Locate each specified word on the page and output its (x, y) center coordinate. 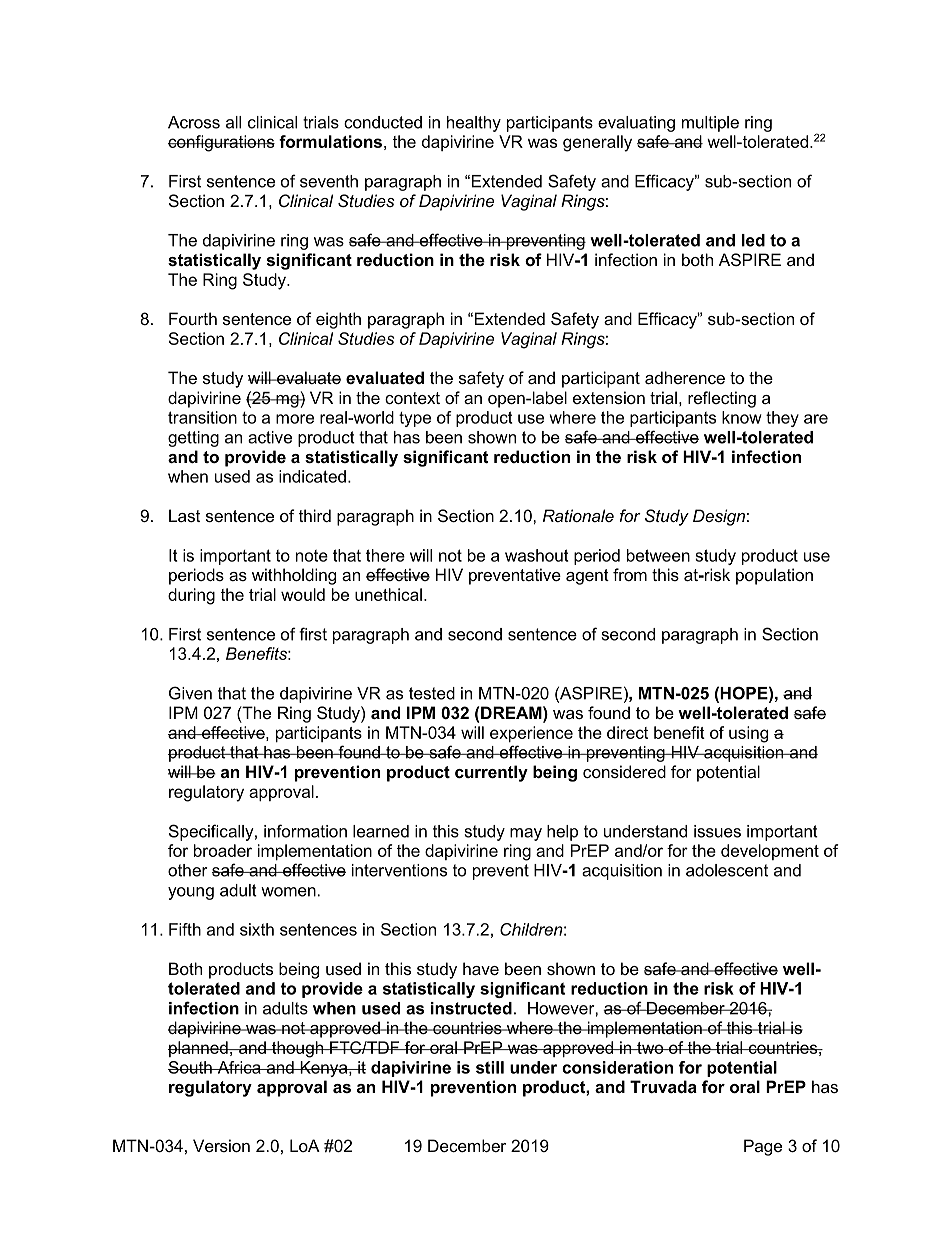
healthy (474, 124)
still (490, 1067)
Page (763, 1147)
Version (221, 1145)
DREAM (512, 712)
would (303, 594)
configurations (221, 143)
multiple (710, 124)
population (774, 576)
